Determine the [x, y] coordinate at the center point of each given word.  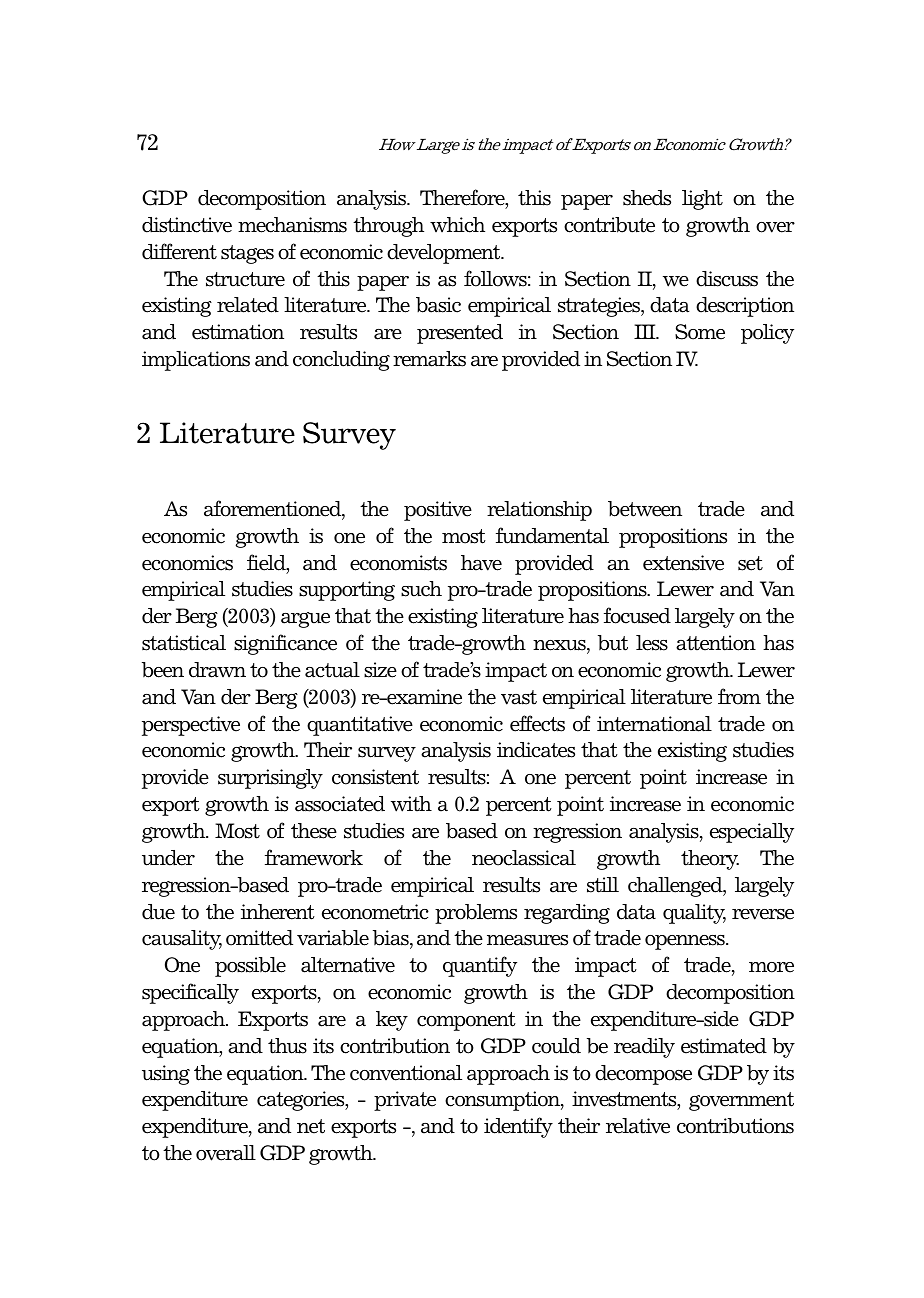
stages [247, 254]
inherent [278, 912]
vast [519, 697]
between [645, 509]
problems [476, 914]
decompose [643, 1075]
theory [710, 860]
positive [438, 511]
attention [716, 643]
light [702, 200]
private [405, 1101]
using [166, 1075]
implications [196, 361]
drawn [217, 670]
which [457, 225]
